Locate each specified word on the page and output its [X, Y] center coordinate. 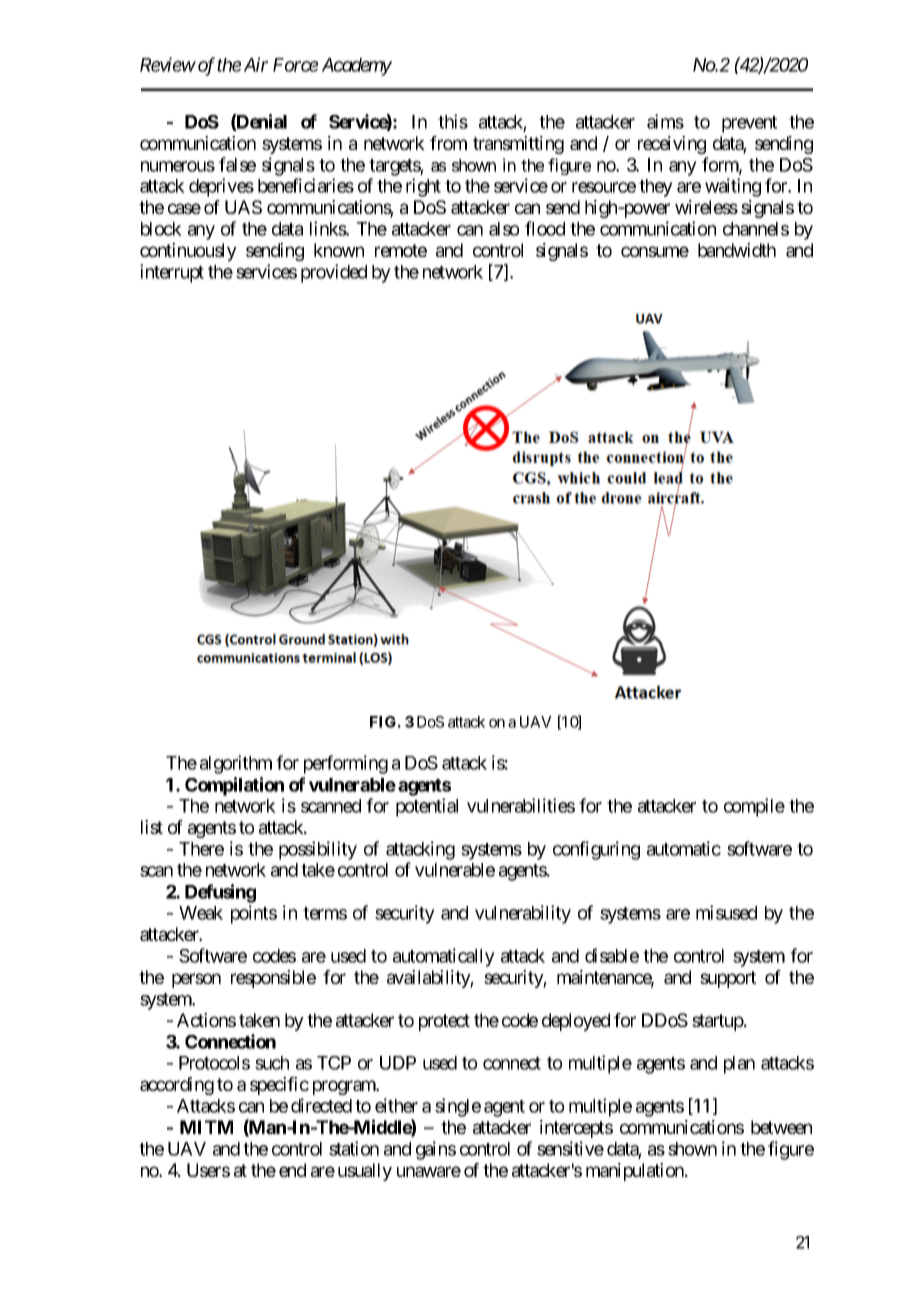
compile [754, 807]
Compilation [234, 786]
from [448, 143]
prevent [749, 124]
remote [401, 250]
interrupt [172, 273]
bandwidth [737, 250]
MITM [206, 1127]
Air [256, 64]
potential [427, 807]
